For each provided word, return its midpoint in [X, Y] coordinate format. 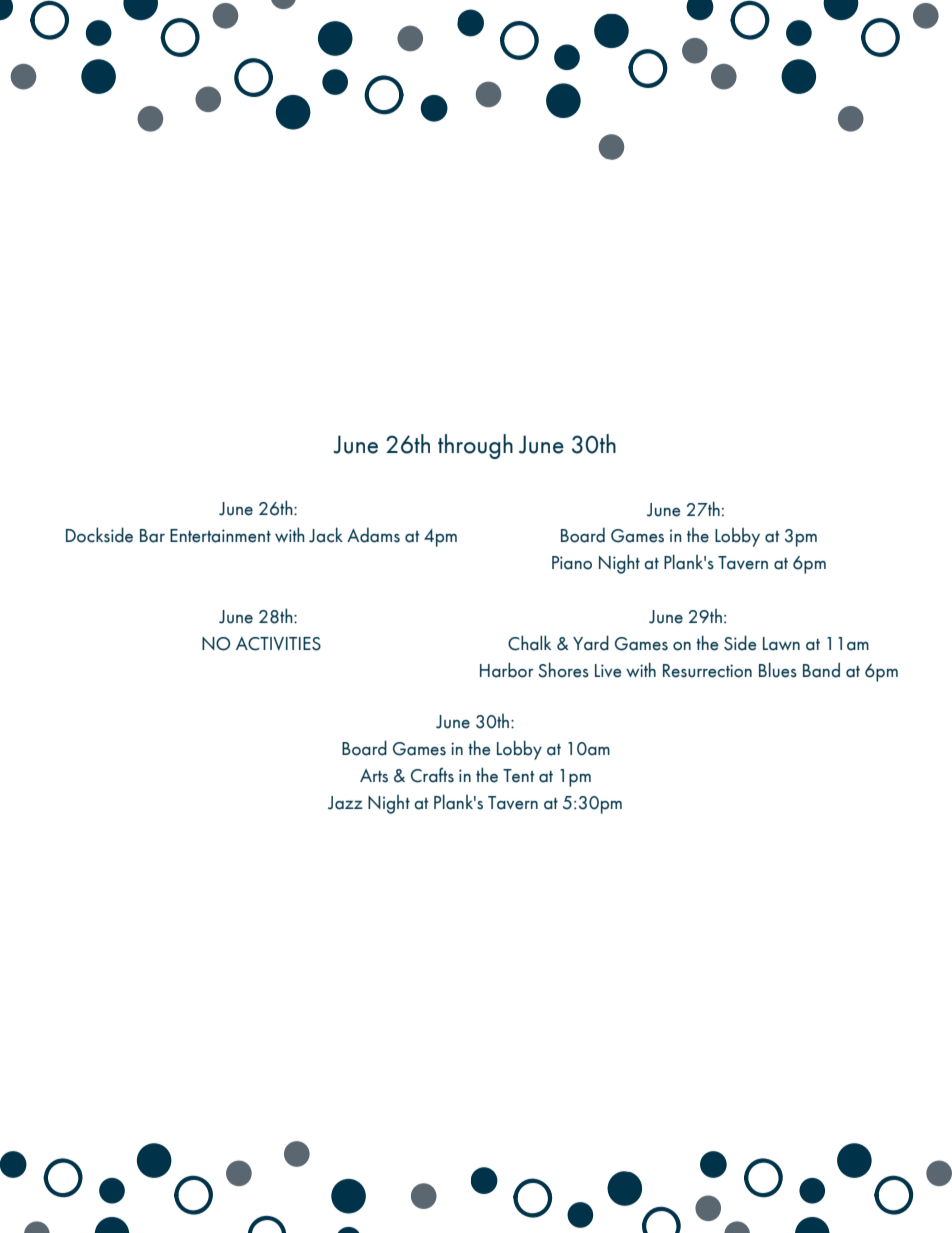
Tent [519, 776]
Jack [326, 535]
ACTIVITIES [278, 644]
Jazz [345, 803]
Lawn [781, 644]
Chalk [529, 643]
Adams [373, 535]
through [475, 446]
